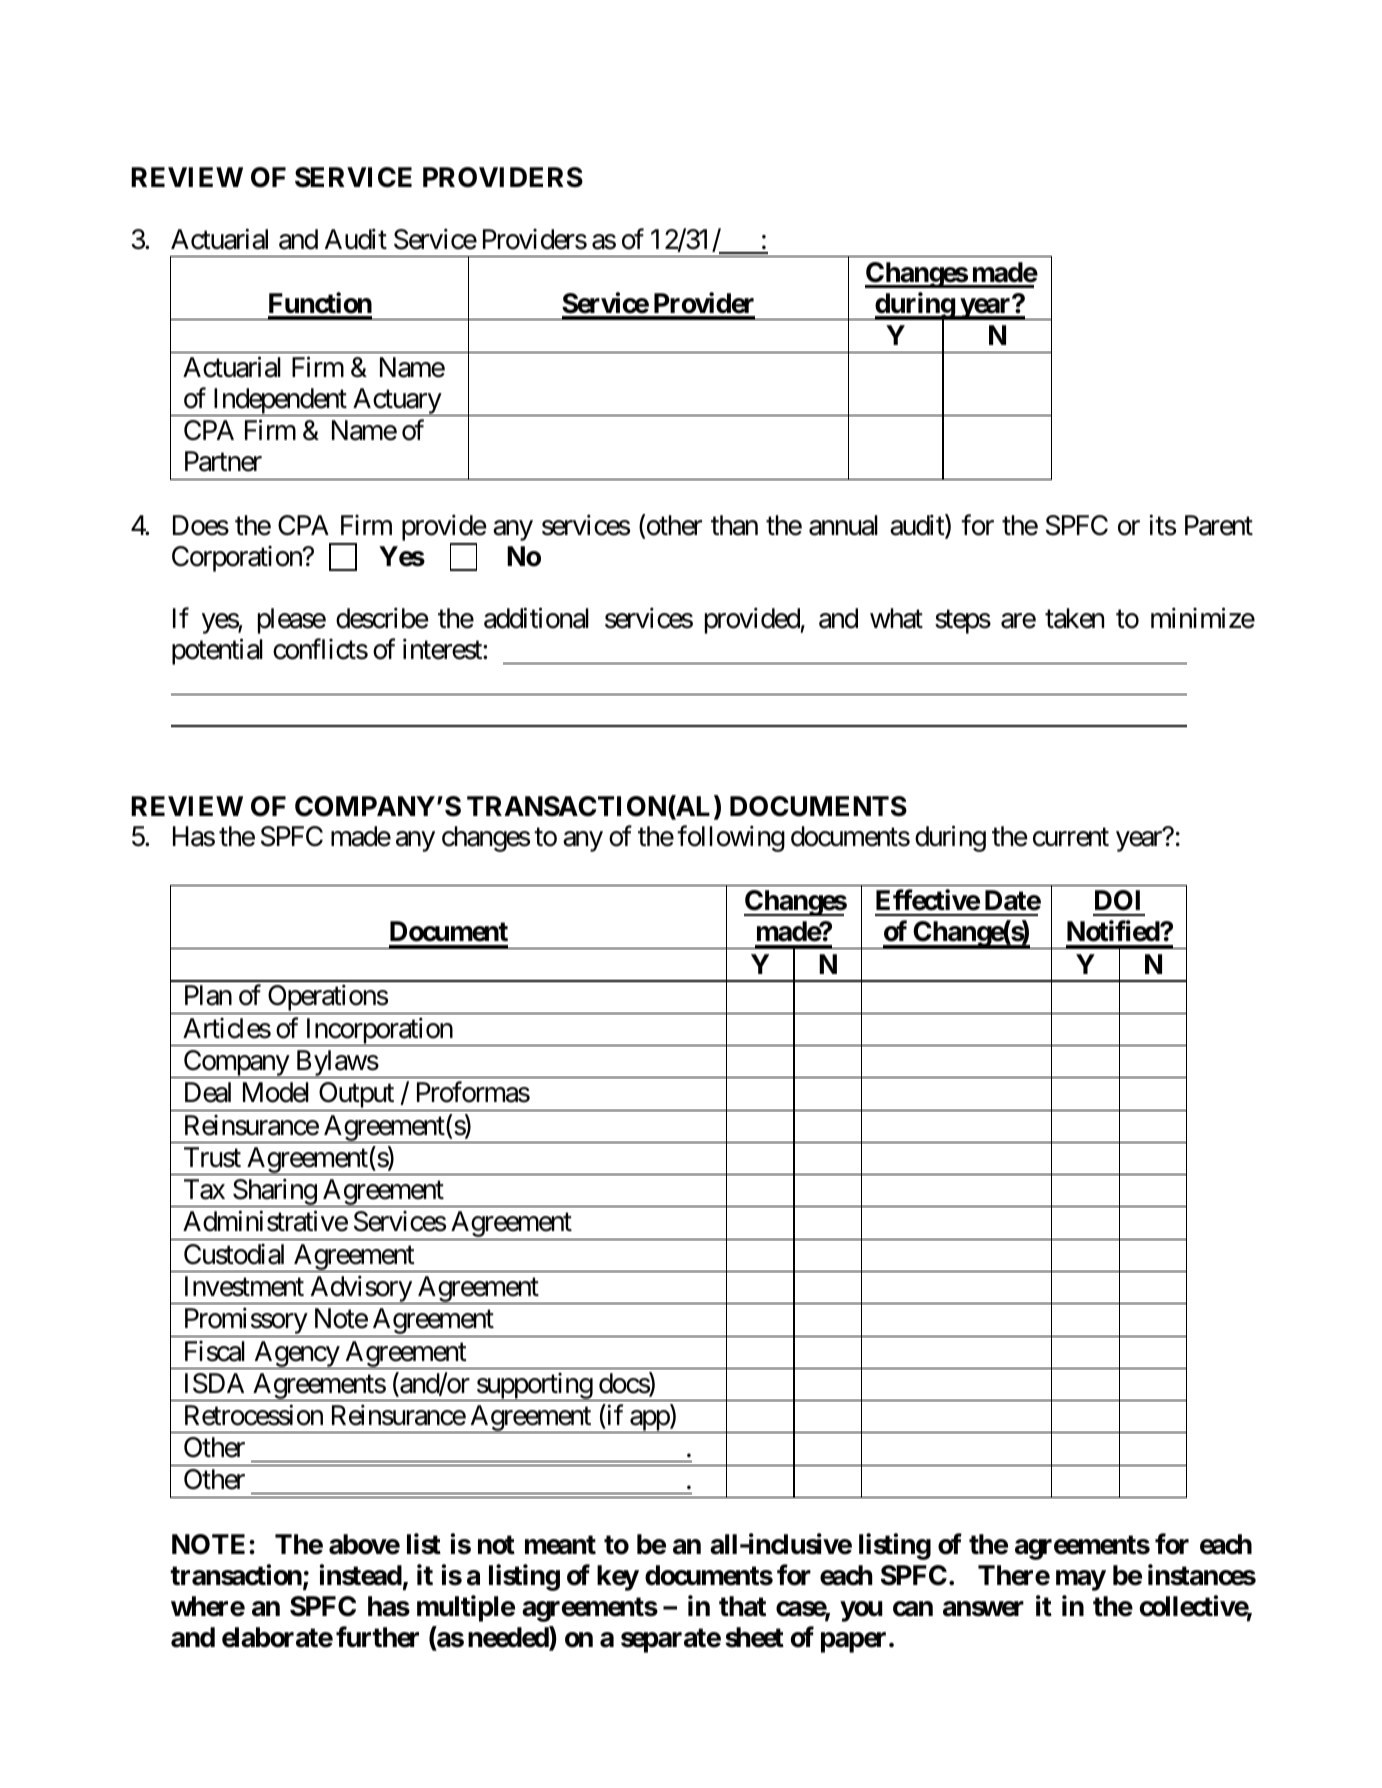 The height and width of the screenshot is (1788, 1382). What do you see at coordinates (356, 1096) in the screenshot?
I see `Output` at bounding box center [356, 1096].
